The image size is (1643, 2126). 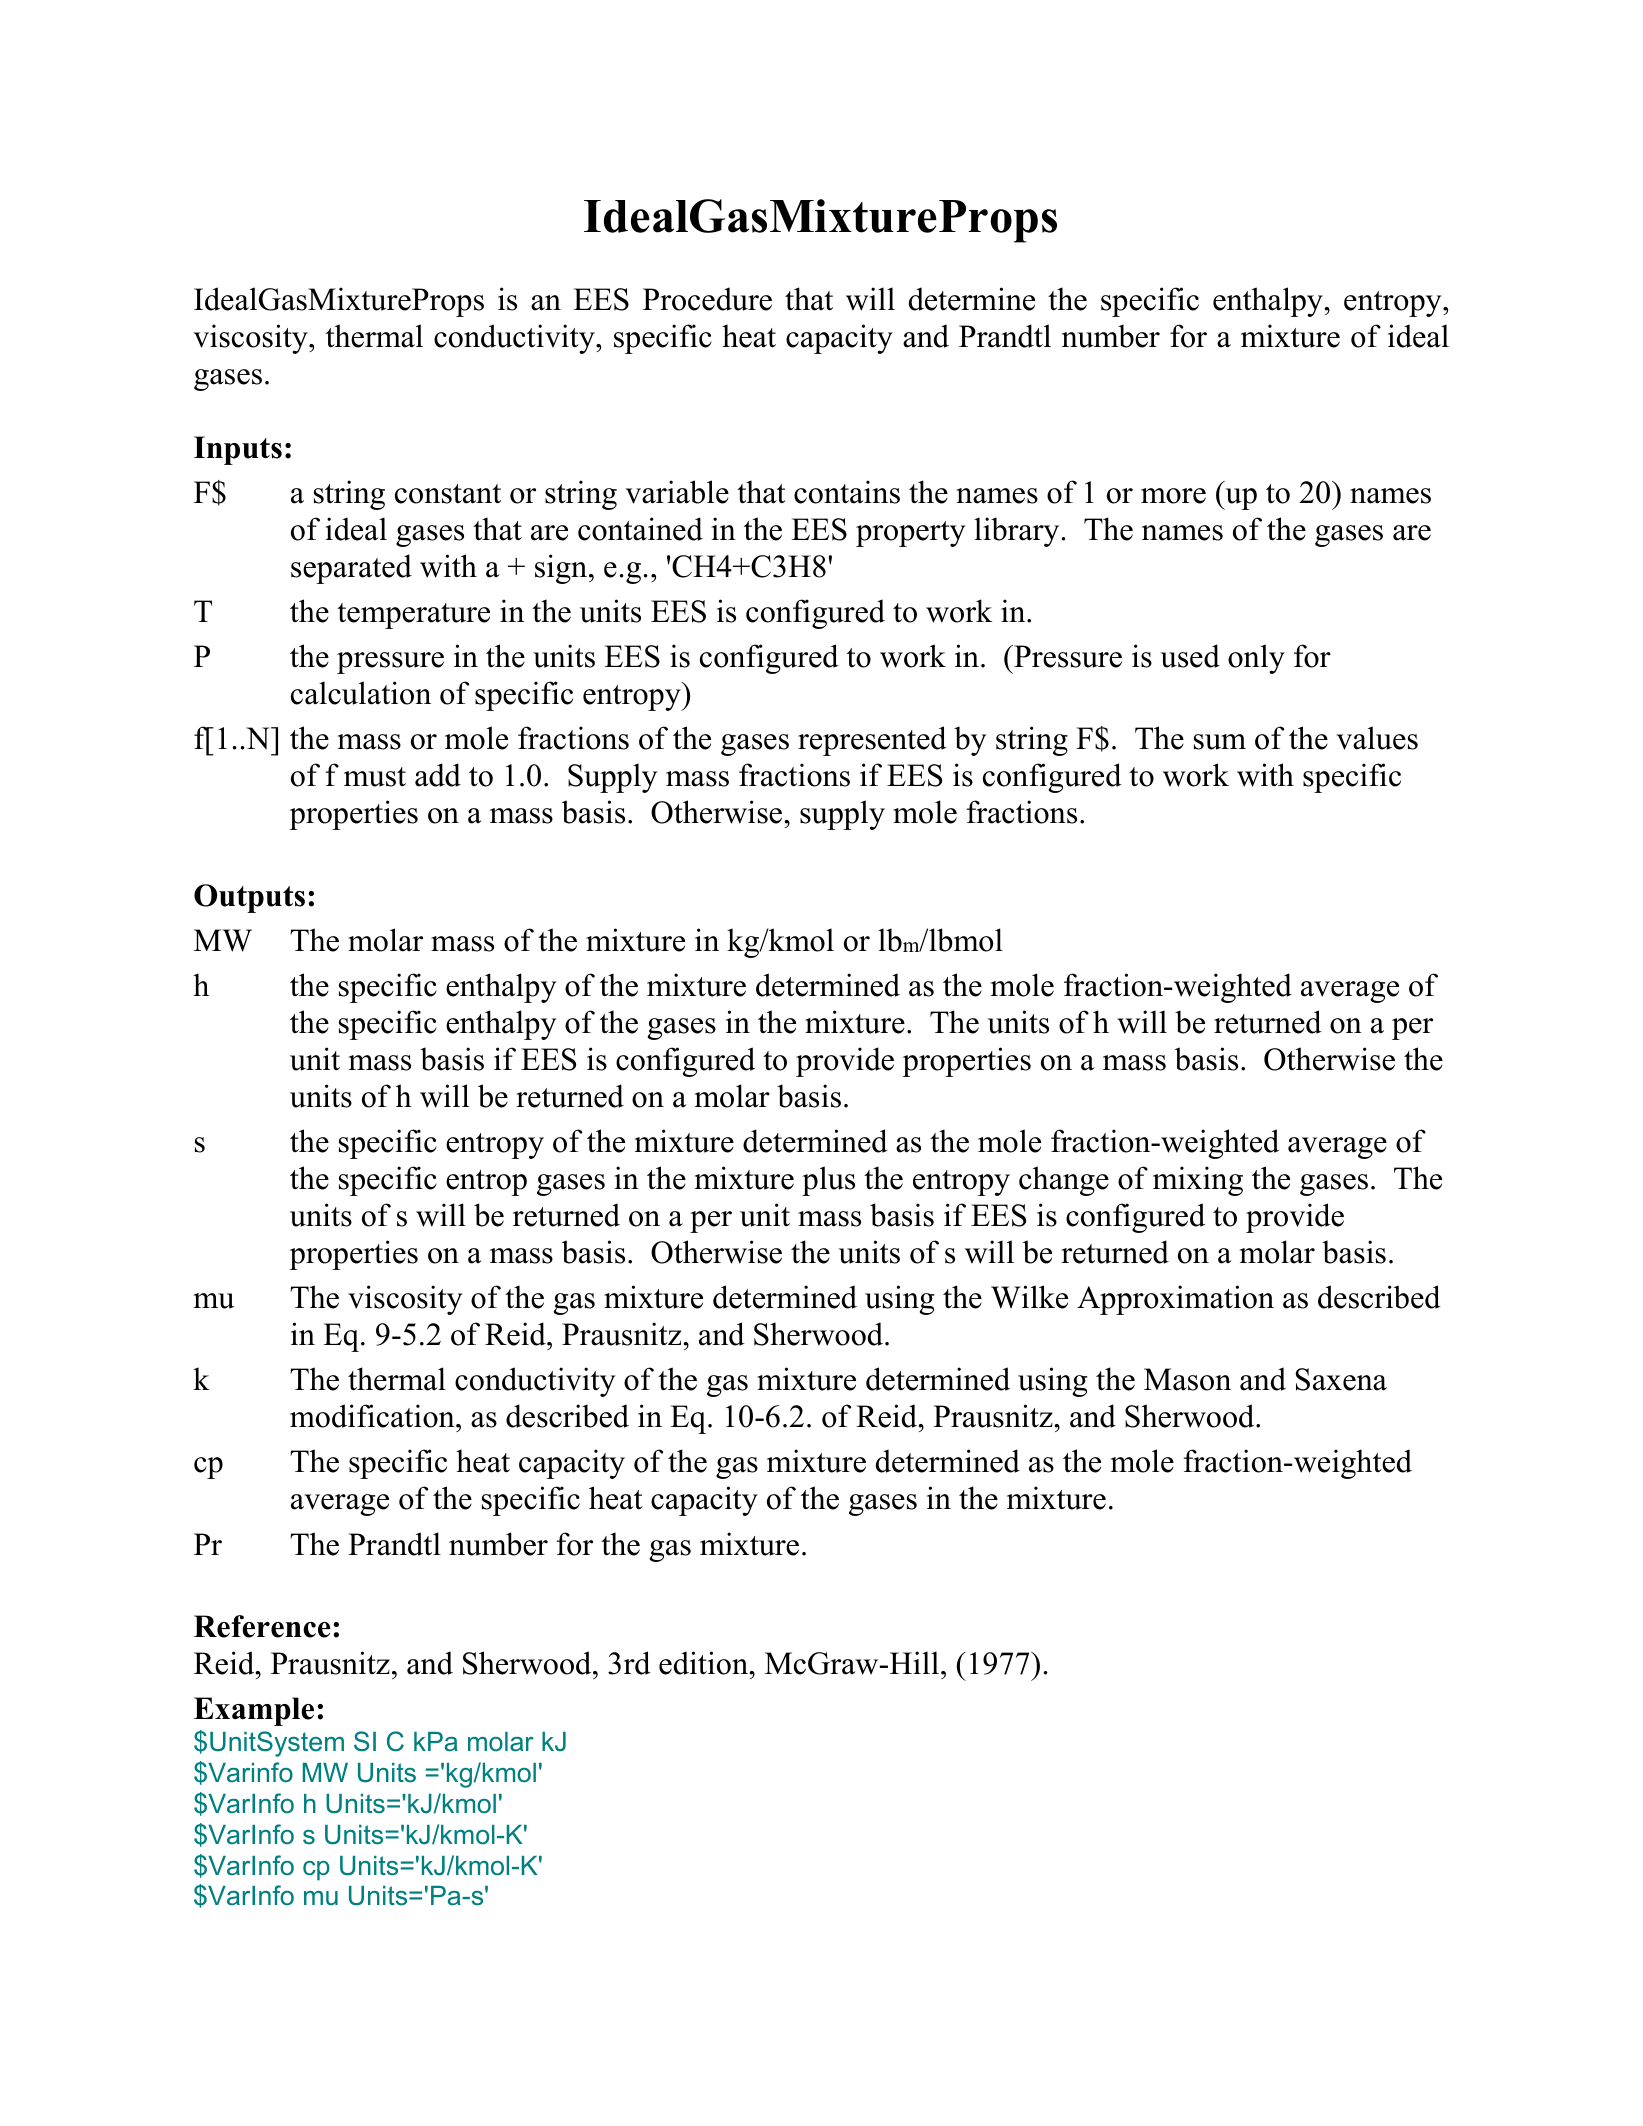 I want to click on Example, so click(x=254, y=1711).
